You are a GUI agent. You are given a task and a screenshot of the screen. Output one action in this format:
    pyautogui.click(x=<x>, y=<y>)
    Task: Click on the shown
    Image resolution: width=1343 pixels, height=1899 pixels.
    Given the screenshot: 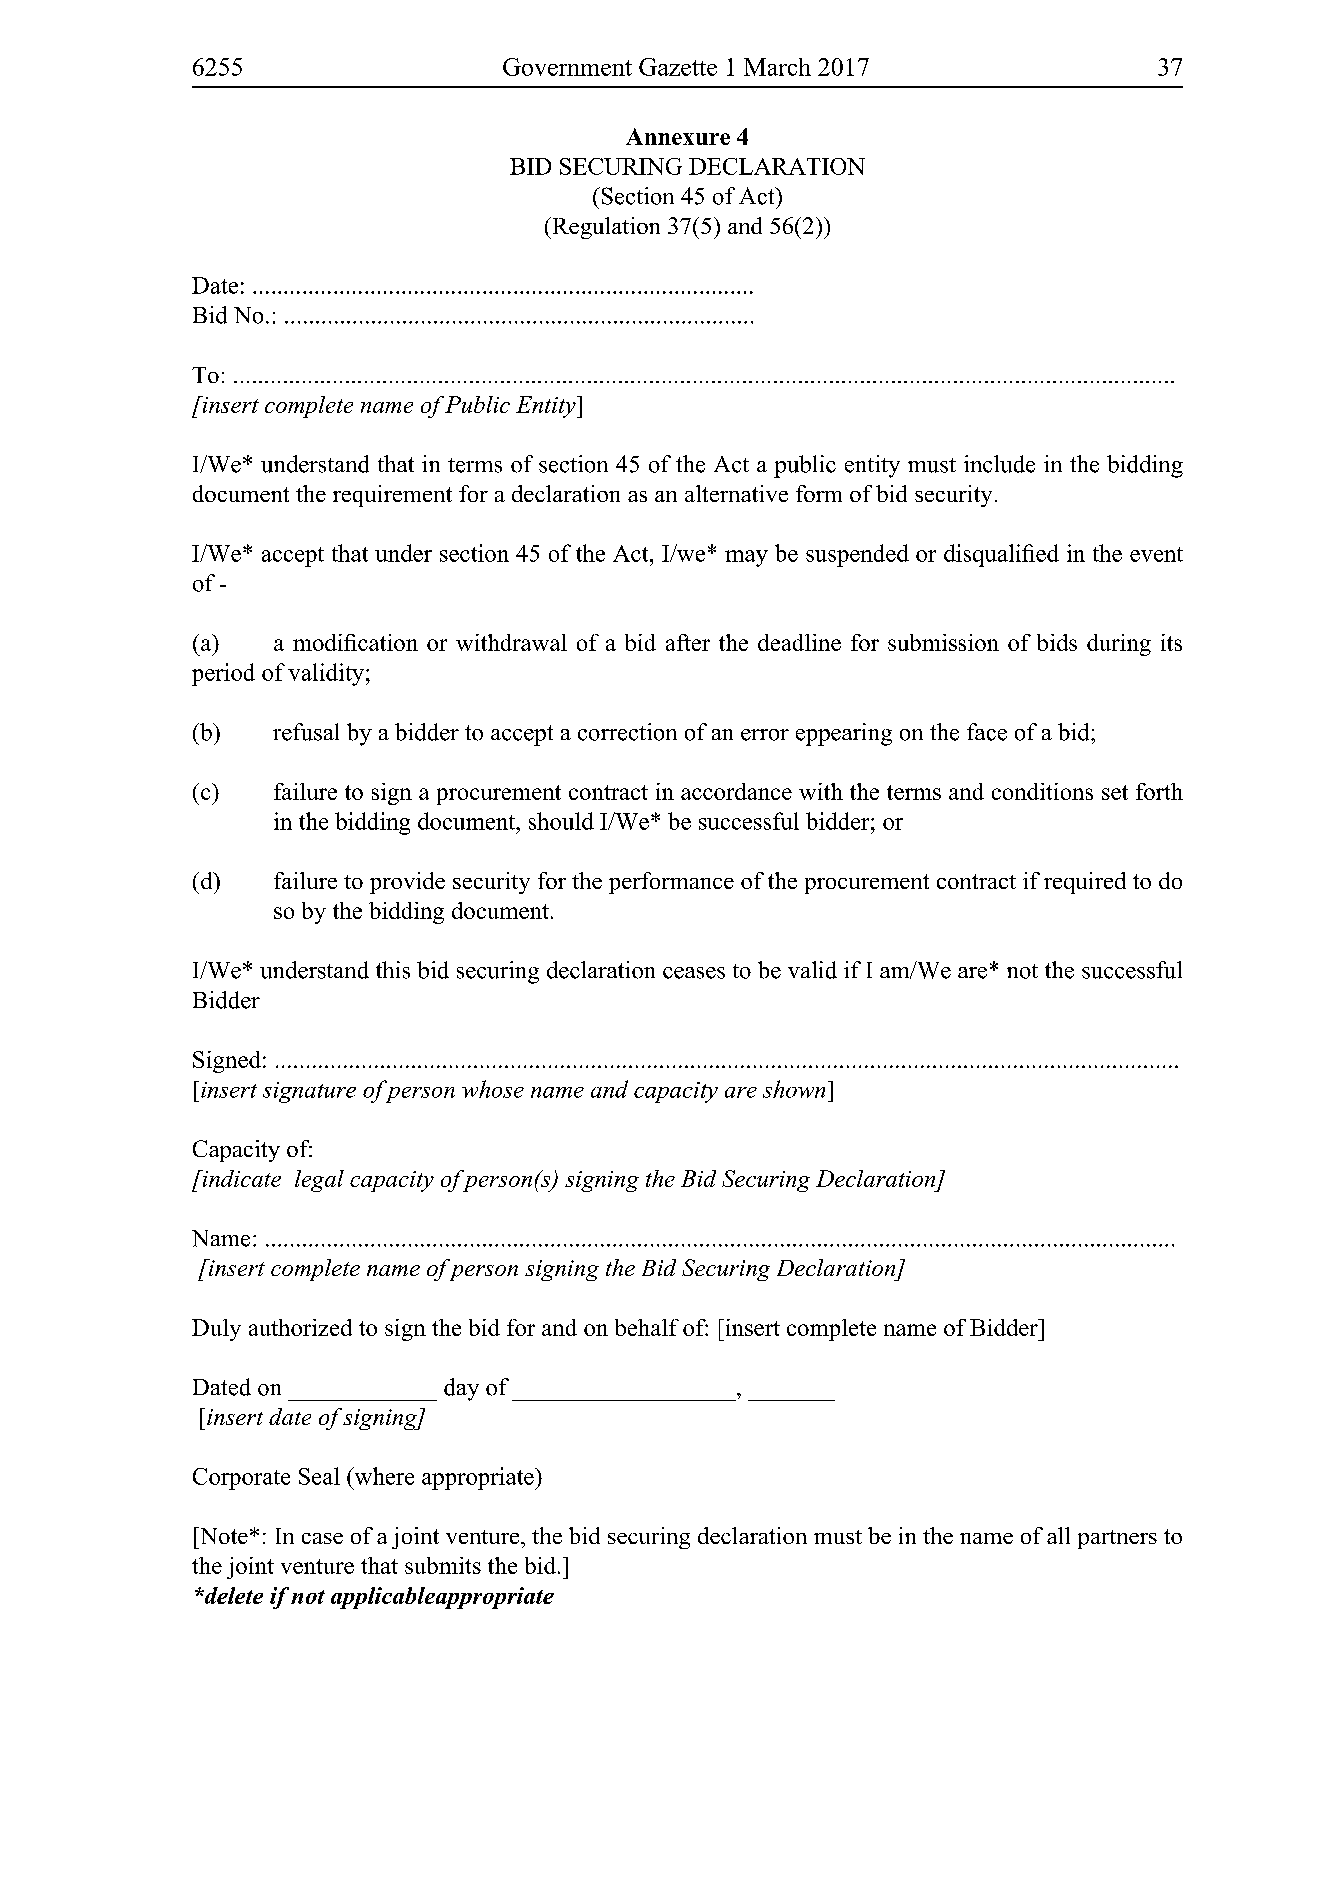 What is the action you would take?
    pyautogui.click(x=794, y=1089)
